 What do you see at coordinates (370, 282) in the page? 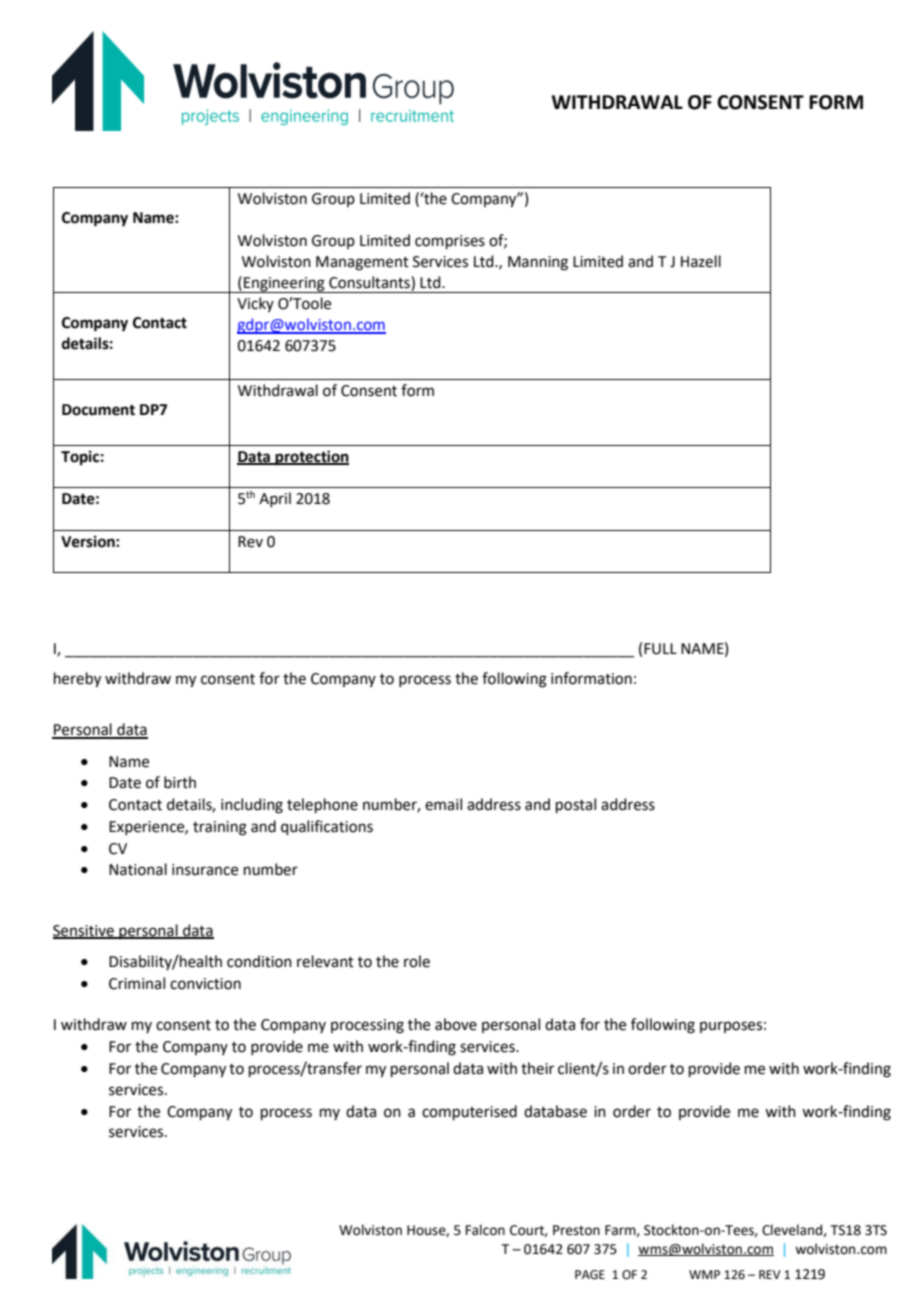
I see `Consultants` at bounding box center [370, 282].
